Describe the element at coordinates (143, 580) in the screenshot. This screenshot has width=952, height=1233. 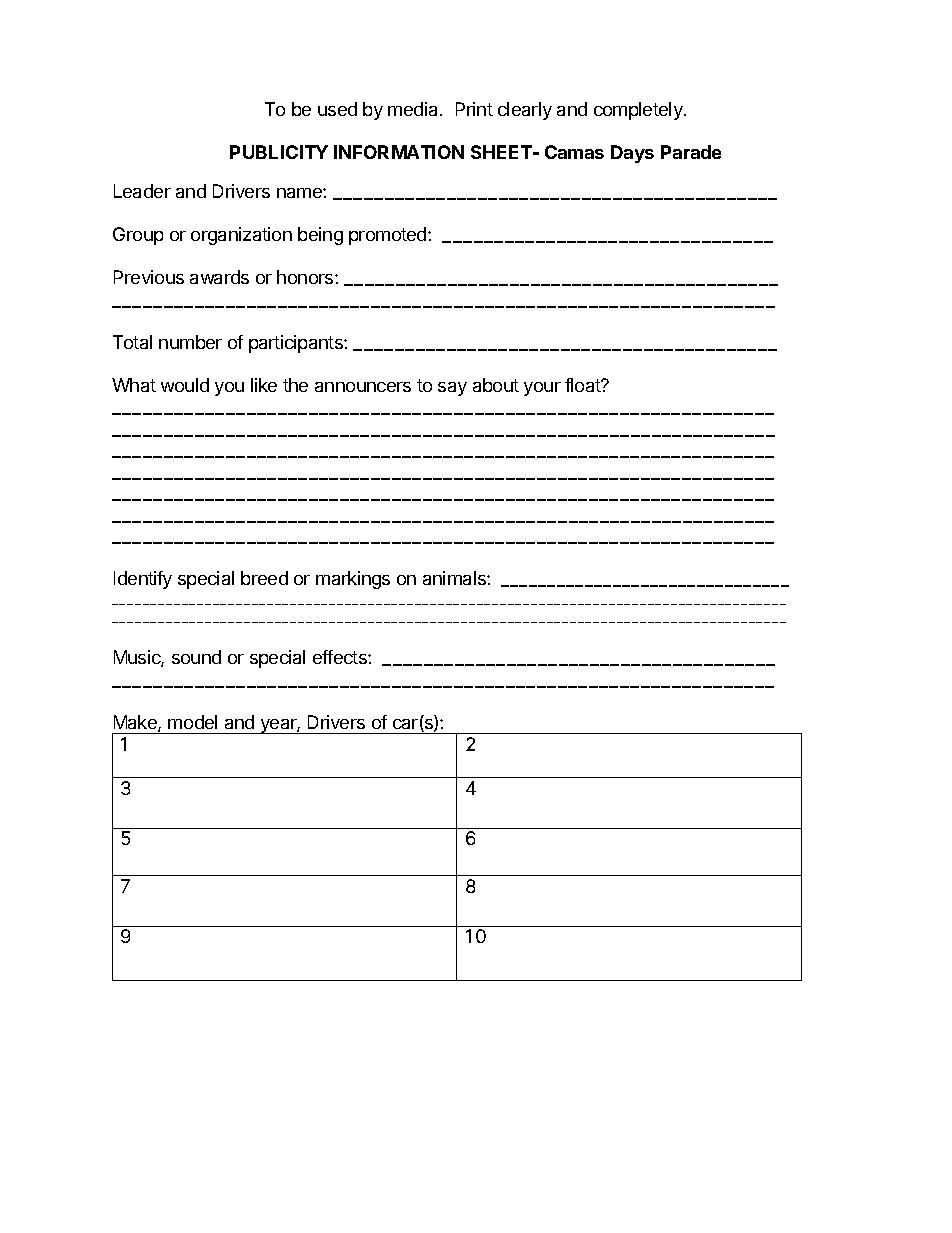
I see `Identify` at that location.
